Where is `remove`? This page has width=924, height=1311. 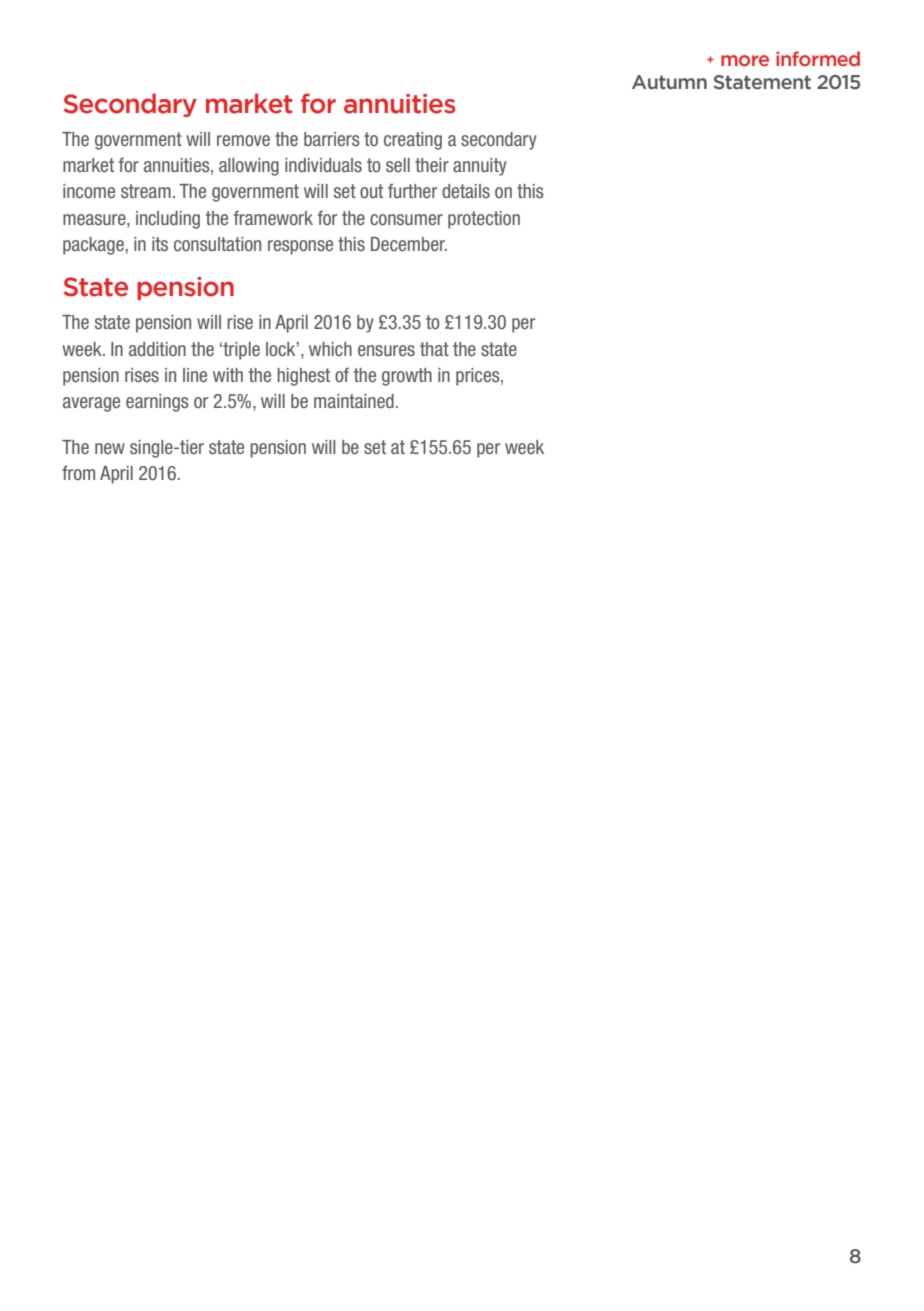
remove is located at coordinates (243, 140).
